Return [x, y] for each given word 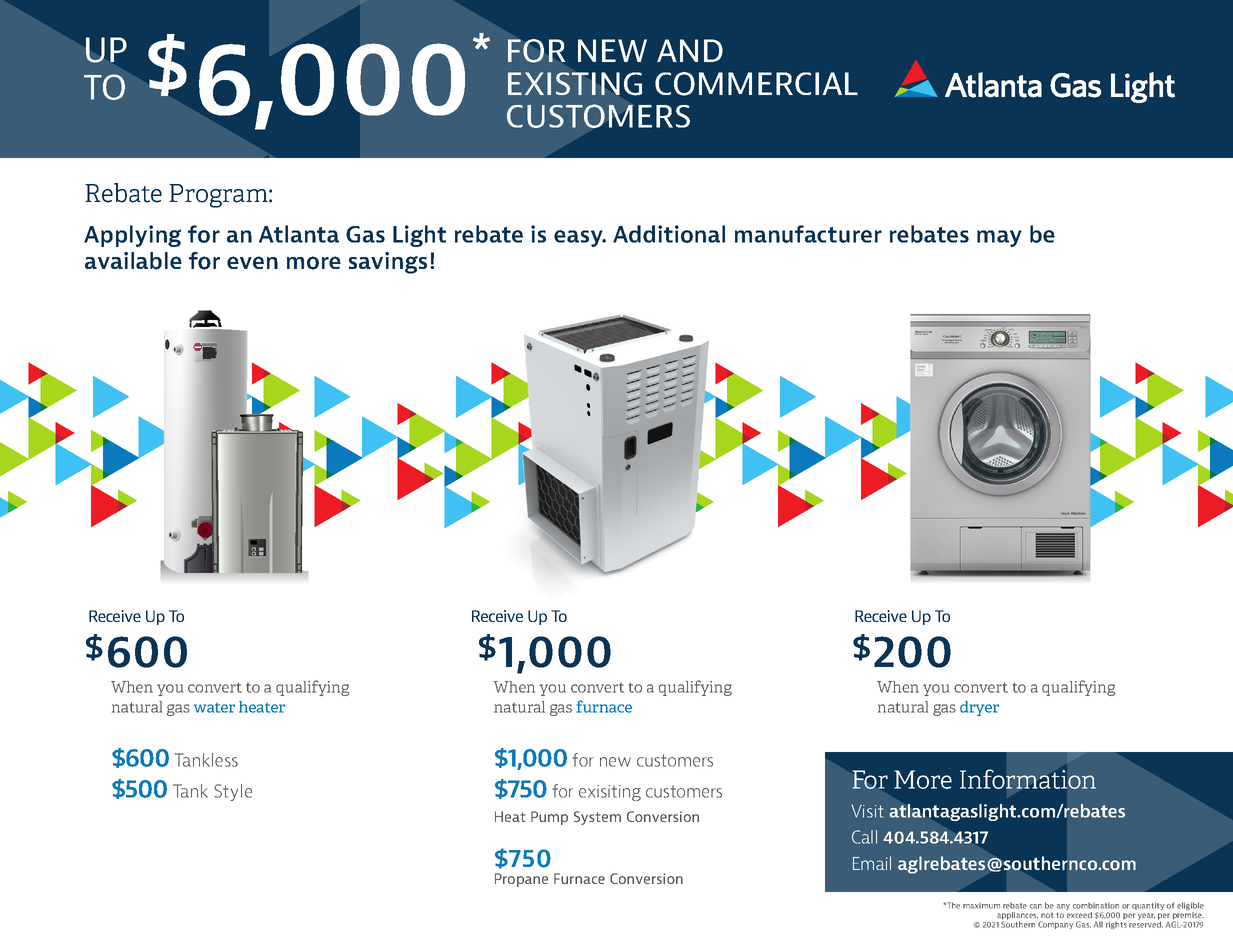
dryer [979, 708]
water [214, 708]
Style [233, 792]
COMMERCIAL [756, 84]
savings [388, 263]
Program [219, 196]
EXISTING [575, 84]
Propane [521, 880]
